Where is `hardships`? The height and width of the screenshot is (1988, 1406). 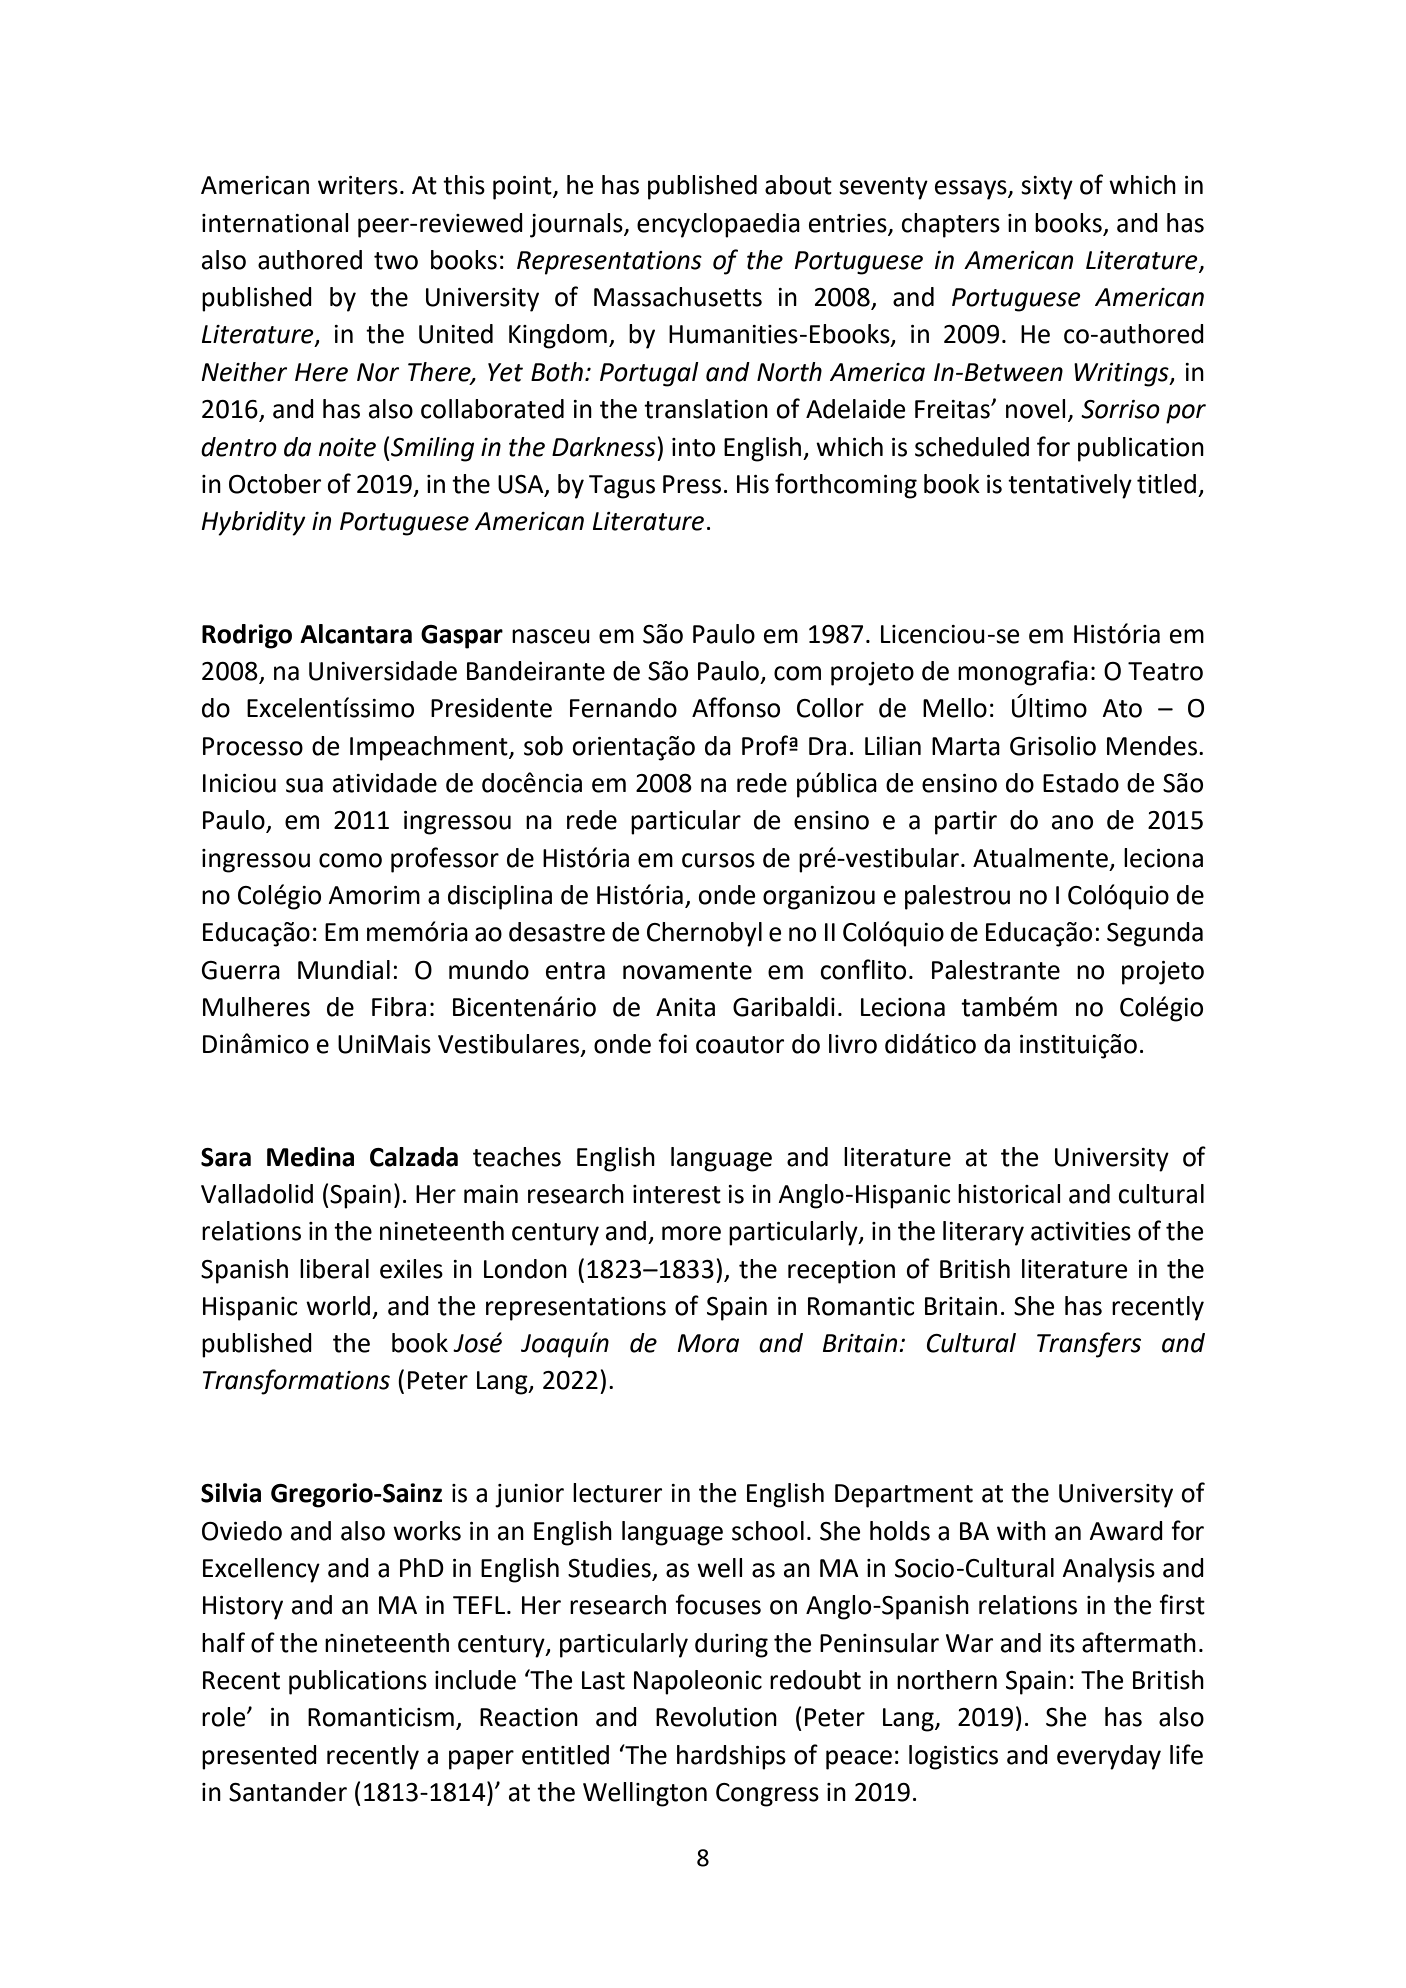 hardships is located at coordinates (731, 1757).
